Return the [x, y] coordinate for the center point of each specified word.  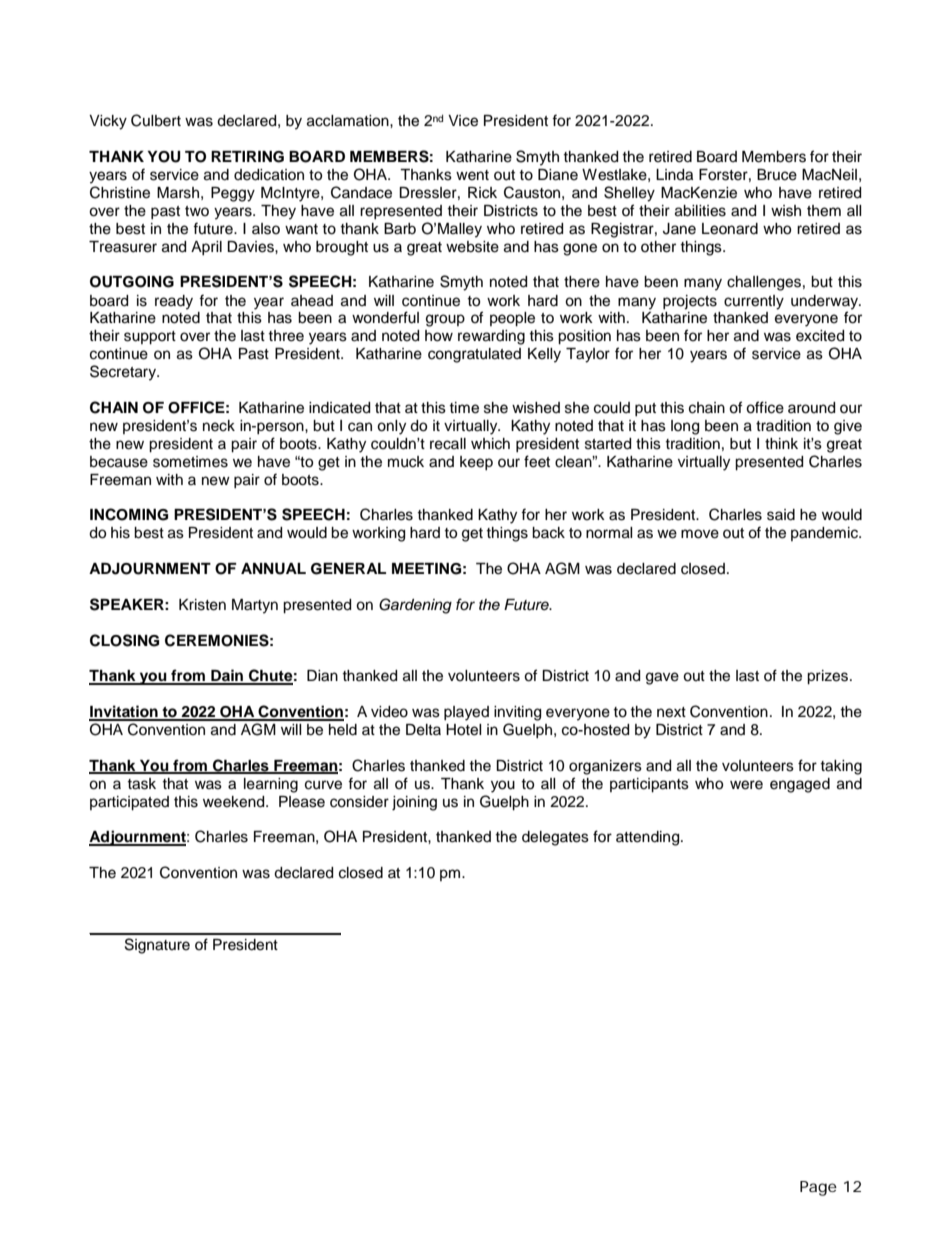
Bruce [777, 175]
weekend [235, 802]
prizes [829, 677]
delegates [555, 838]
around [811, 408]
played [466, 713]
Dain [227, 676]
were [746, 785]
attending [649, 838]
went [472, 175]
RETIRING [247, 157]
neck [219, 426]
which [490, 444]
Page [818, 1188]
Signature [157, 946]
